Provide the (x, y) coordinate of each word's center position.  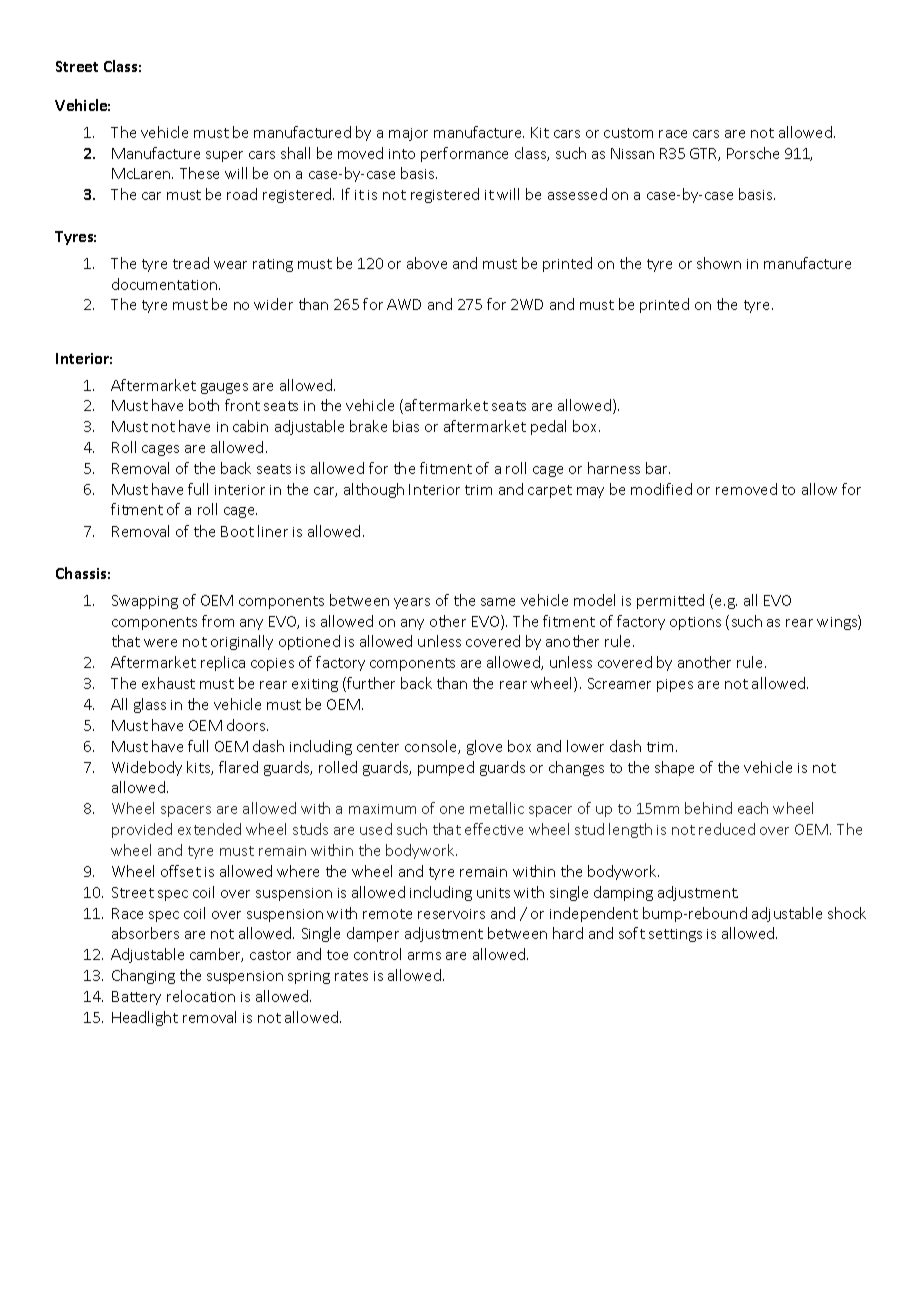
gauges (224, 388)
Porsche (753, 153)
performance (464, 154)
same (498, 602)
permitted (670, 601)
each (753, 808)
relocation (201, 996)
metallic (497, 808)
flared (238, 767)
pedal (548, 427)
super (224, 156)
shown (719, 263)
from (218, 621)
